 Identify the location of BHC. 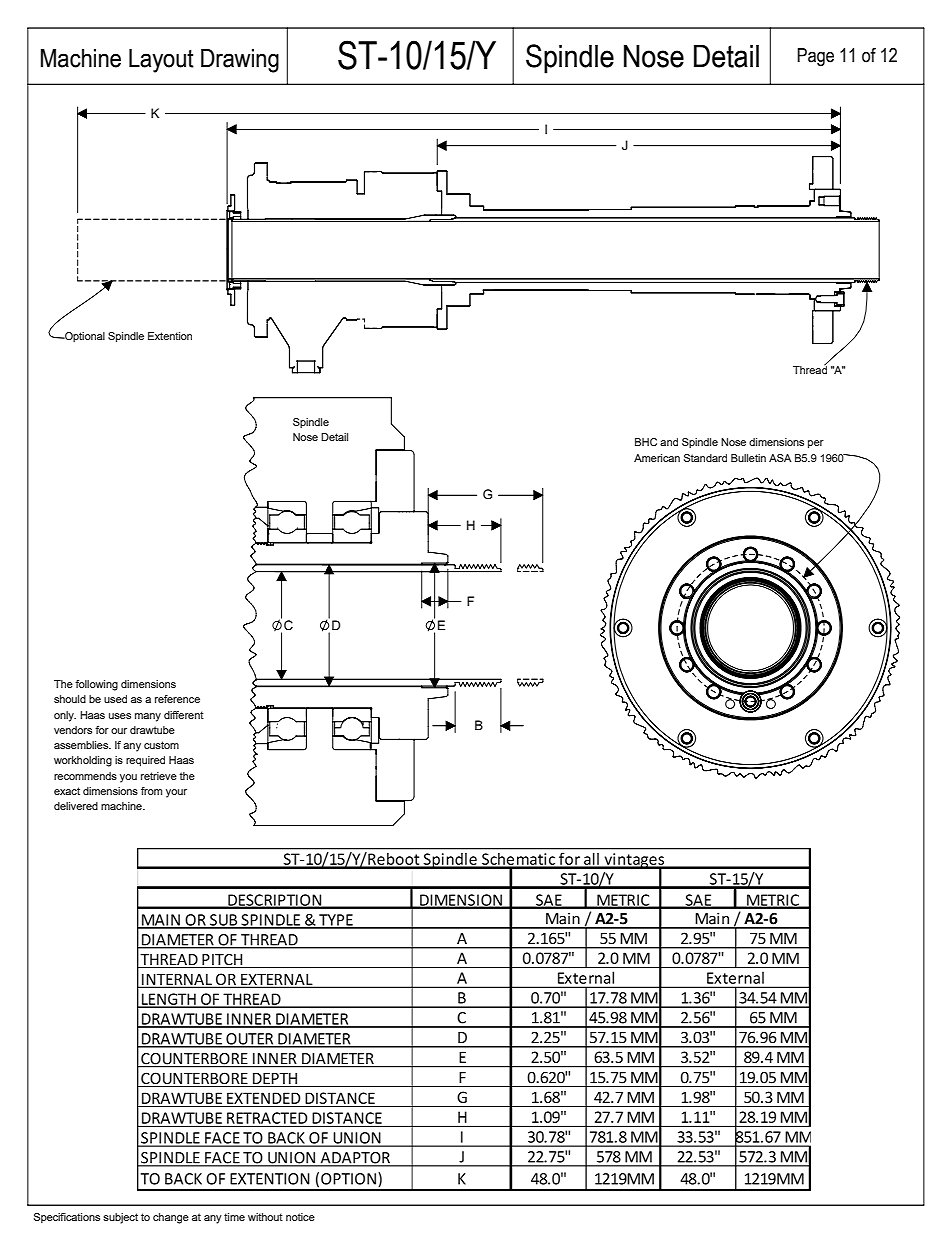
(646, 442).
